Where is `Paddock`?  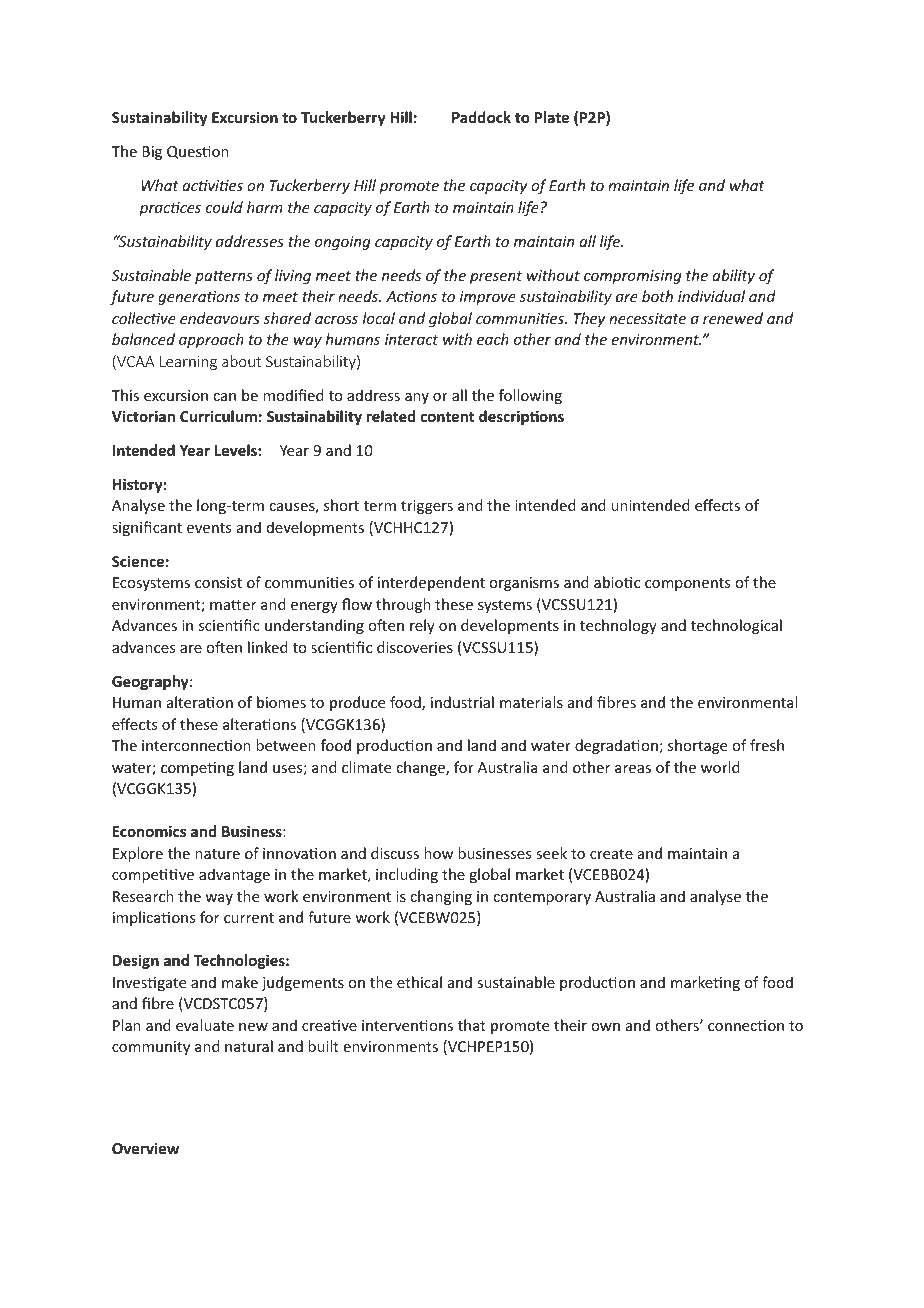 Paddock is located at coordinates (481, 117).
